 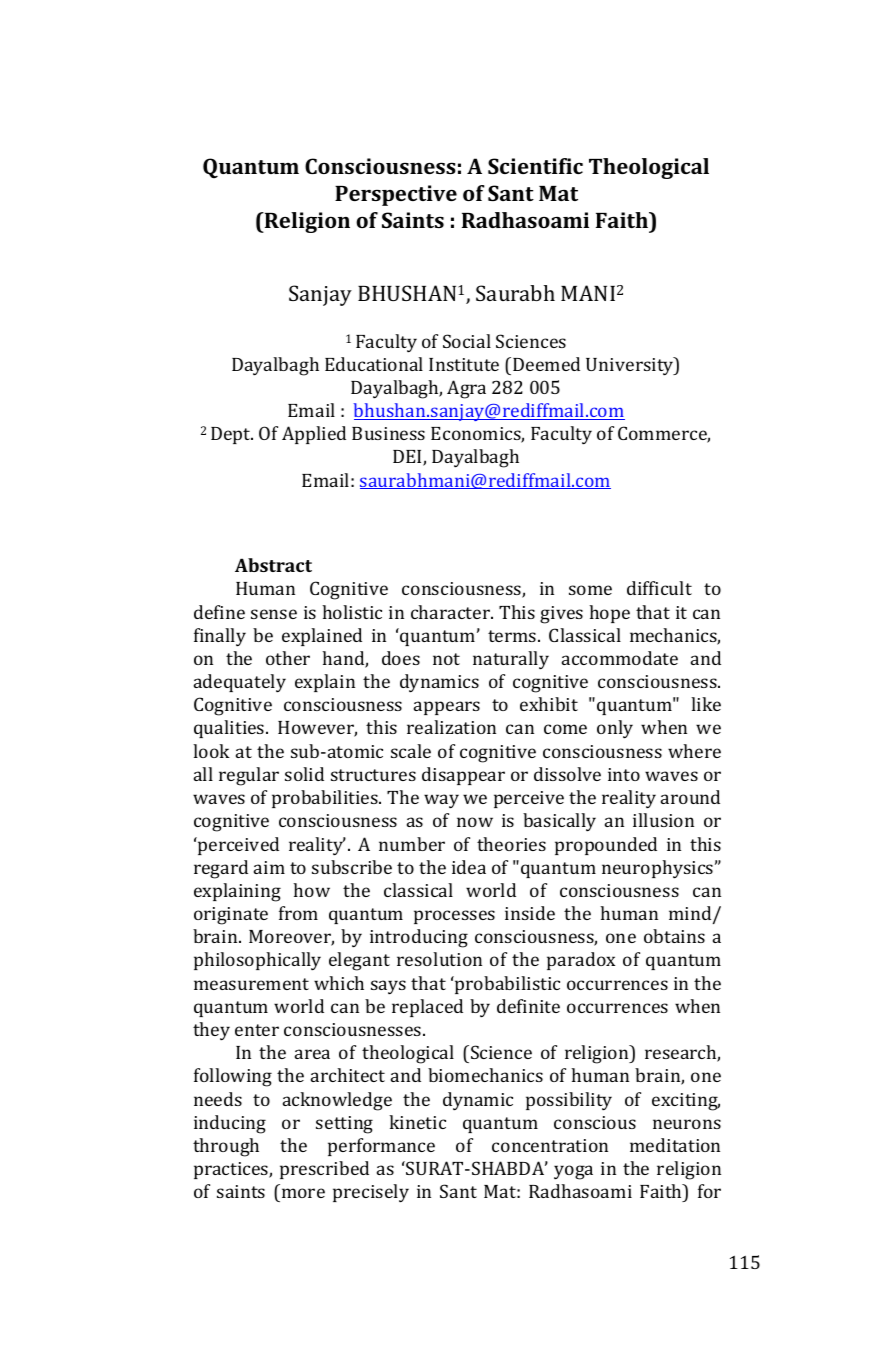 What do you see at coordinates (288, 658) in the screenshot?
I see `other` at bounding box center [288, 658].
